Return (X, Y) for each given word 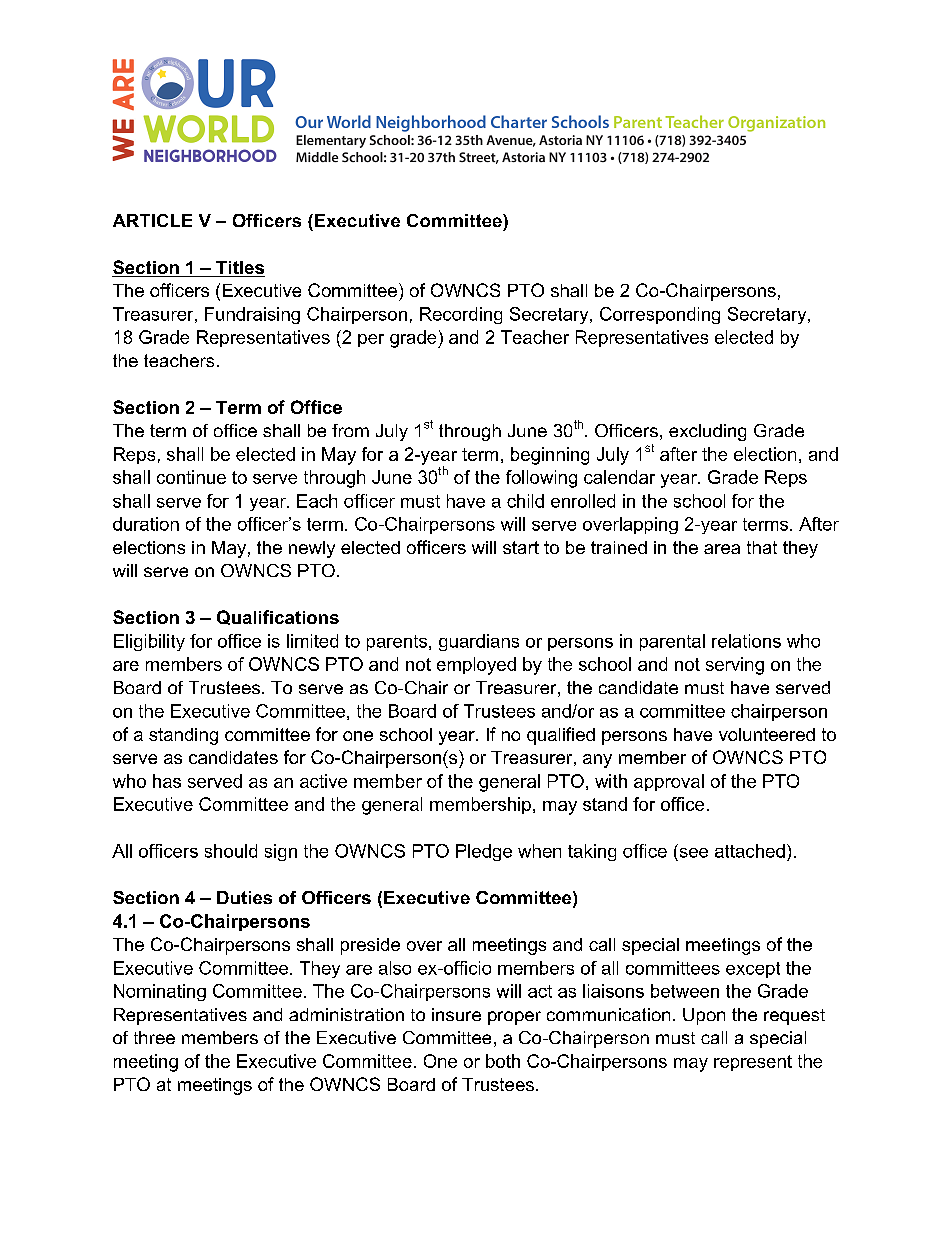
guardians (479, 642)
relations (746, 641)
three (154, 1037)
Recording (461, 315)
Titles (239, 269)
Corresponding (660, 315)
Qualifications (278, 617)
